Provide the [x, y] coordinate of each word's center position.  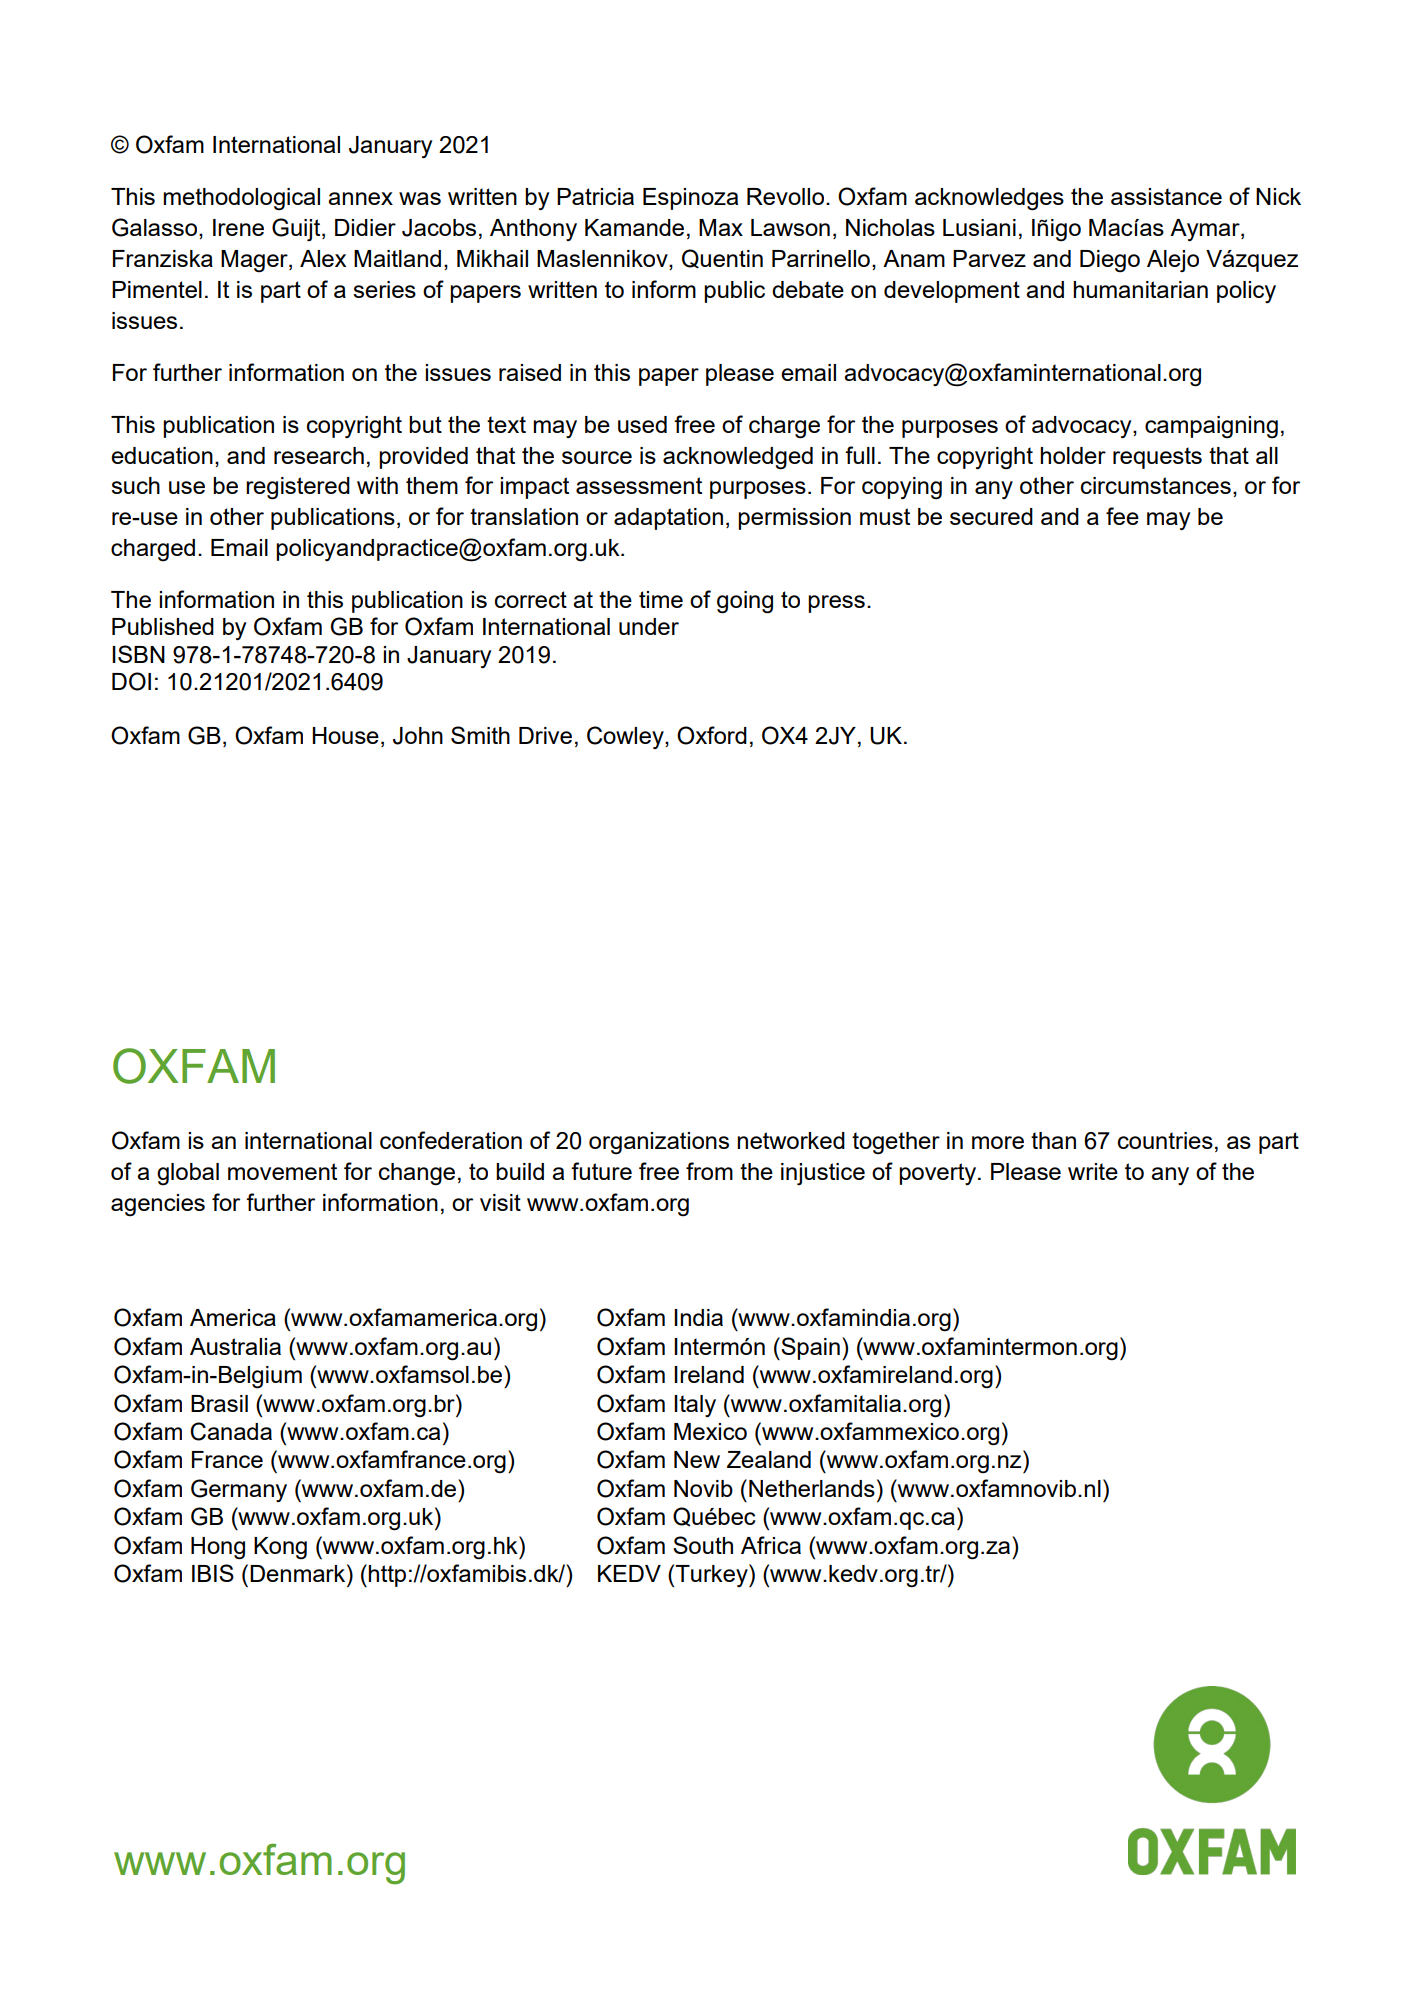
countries [1165, 1140]
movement [282, 1171]
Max [721, 227]
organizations [659, 1143]
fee [1122, 516]
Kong [280, 1548]
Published [163, 626]
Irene [238, 227]
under [649, 626]
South [703, 1545]
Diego [1110, 261]
